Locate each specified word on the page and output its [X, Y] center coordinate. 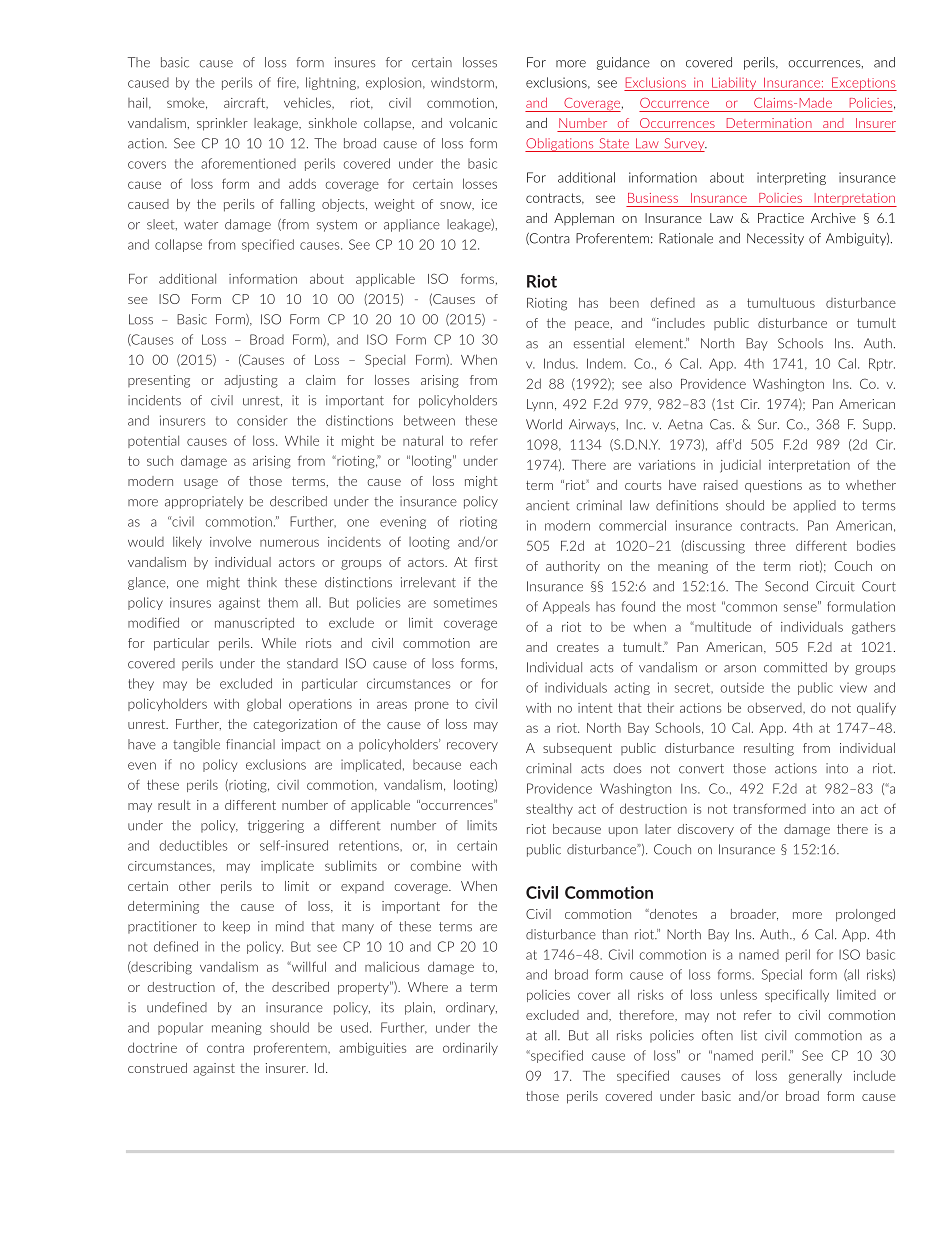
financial [250, 744]
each [483, 764]
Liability [734, 84]
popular [180, 1028]
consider [262, 420]
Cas [722, 424]
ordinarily [470, 1048]
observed [775, 707]
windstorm [462, 82]
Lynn [540, 405]
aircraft [246, 103]
